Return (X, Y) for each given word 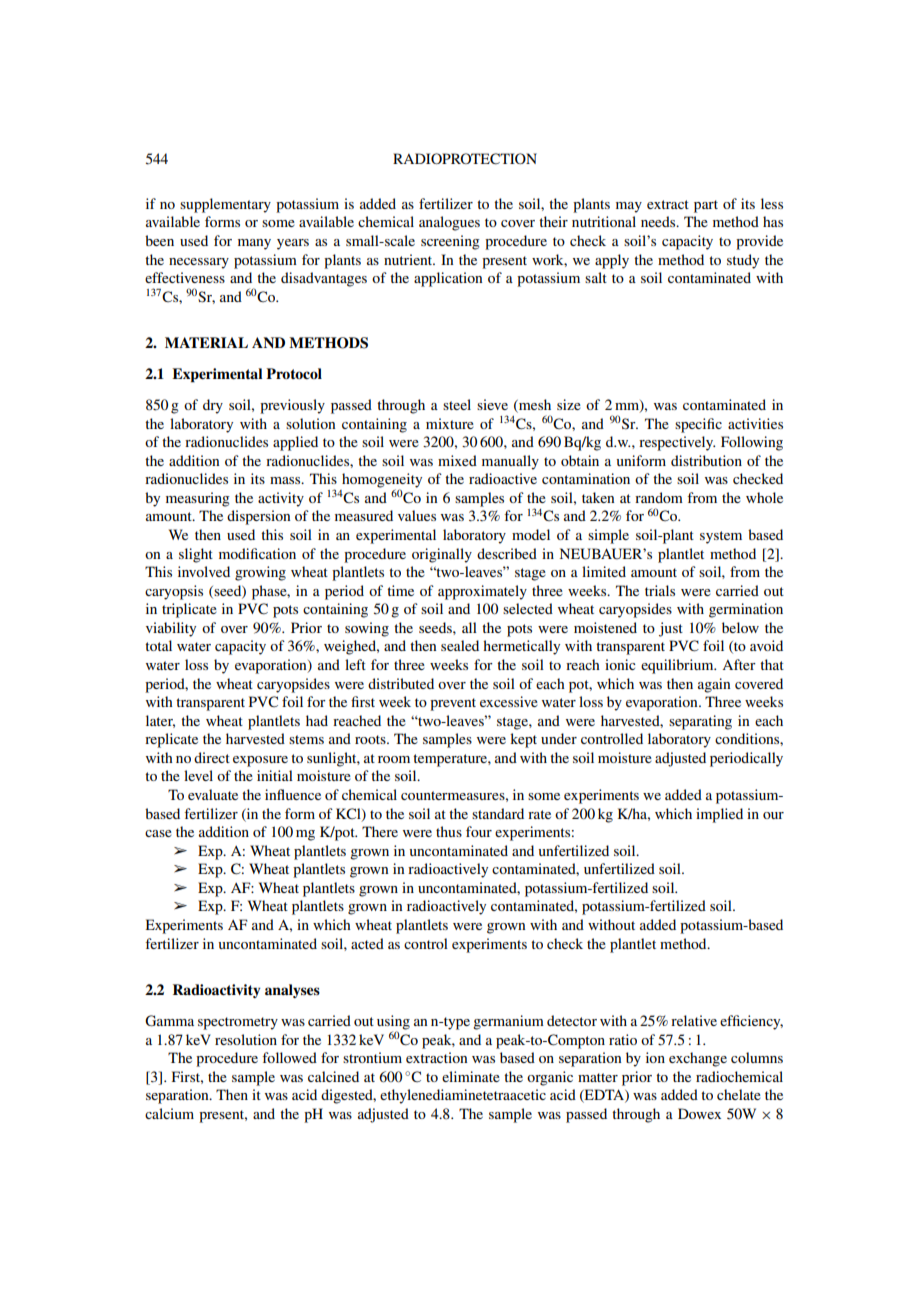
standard (498, 813)
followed (289, 1057)
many (254, 244)
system (721, 537)
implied (719, 815)
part (706, 206)
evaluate (213, 794)
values (417, 515)
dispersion (258, 517)
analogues (449, 223)
